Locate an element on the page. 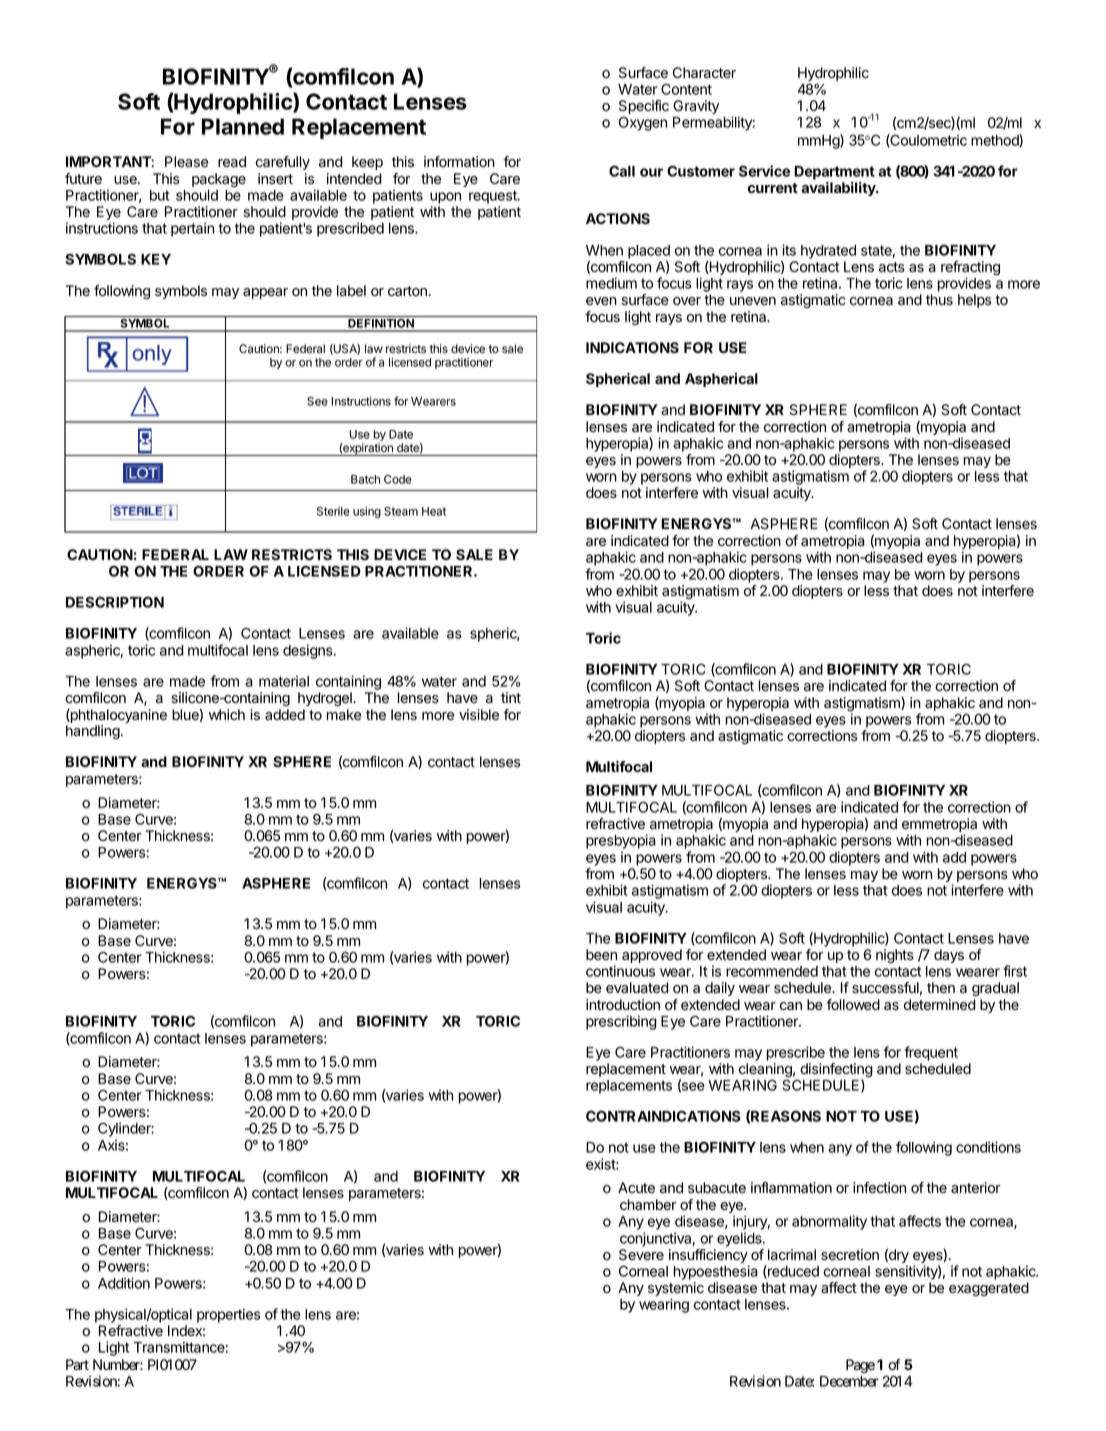 The width and height of the page is (1106, 1431). properties is located at coordinates (228, 1315).
